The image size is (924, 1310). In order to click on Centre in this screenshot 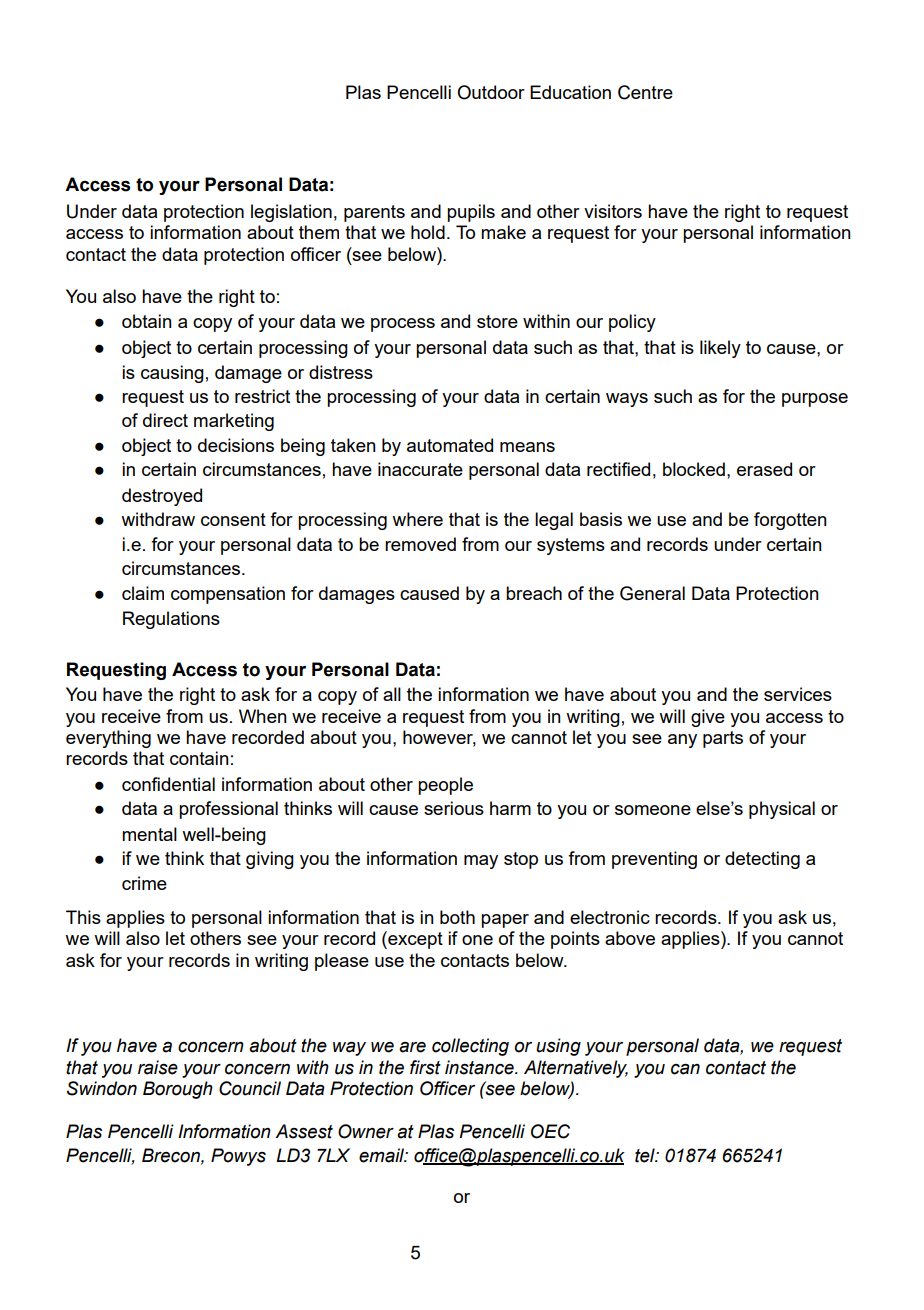, I will do `click(645, 92)`.
